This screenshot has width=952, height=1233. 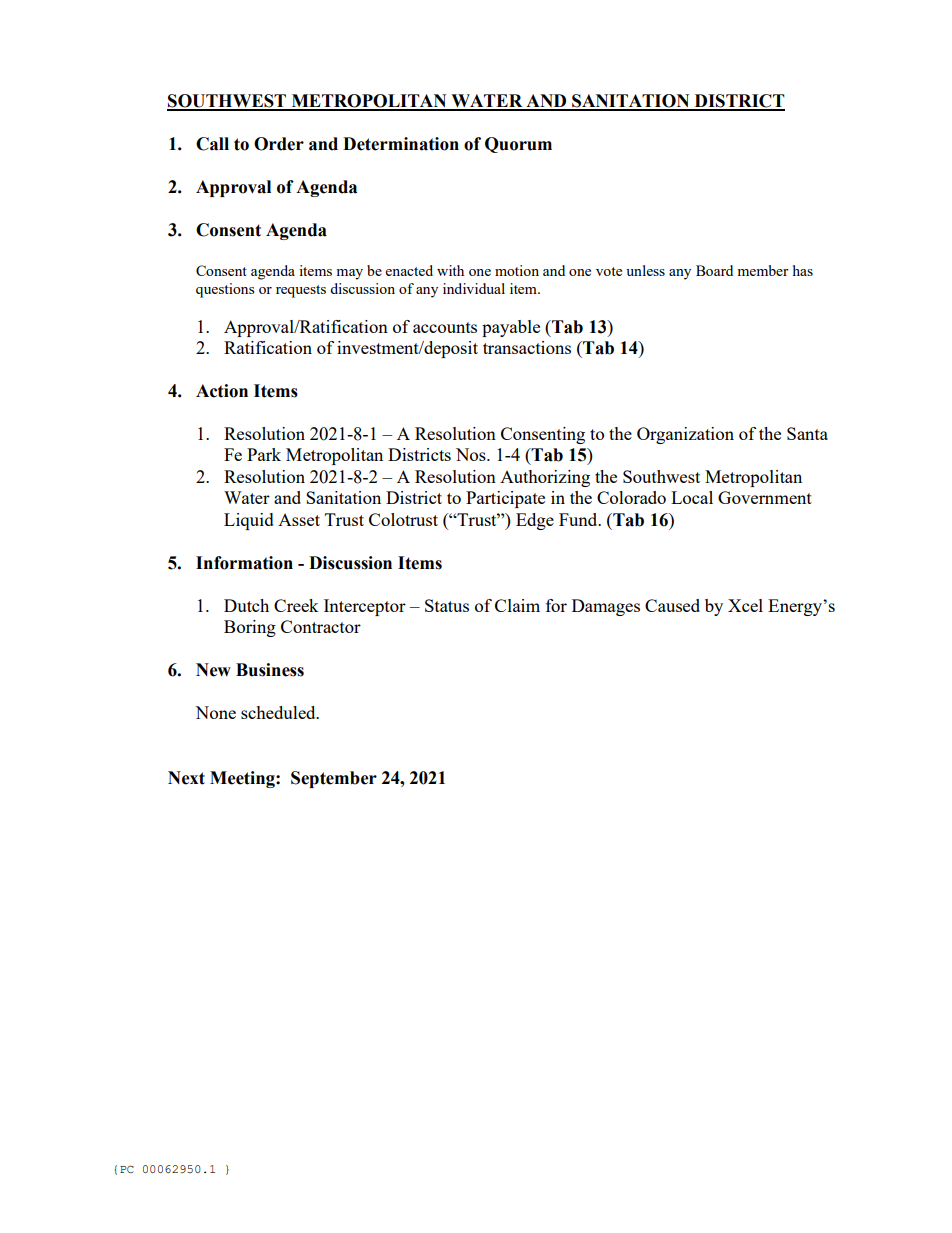 What do you see at coordinates (714, 270) in the screenshot?
I see `Board` at bounding box center [714, 270].
